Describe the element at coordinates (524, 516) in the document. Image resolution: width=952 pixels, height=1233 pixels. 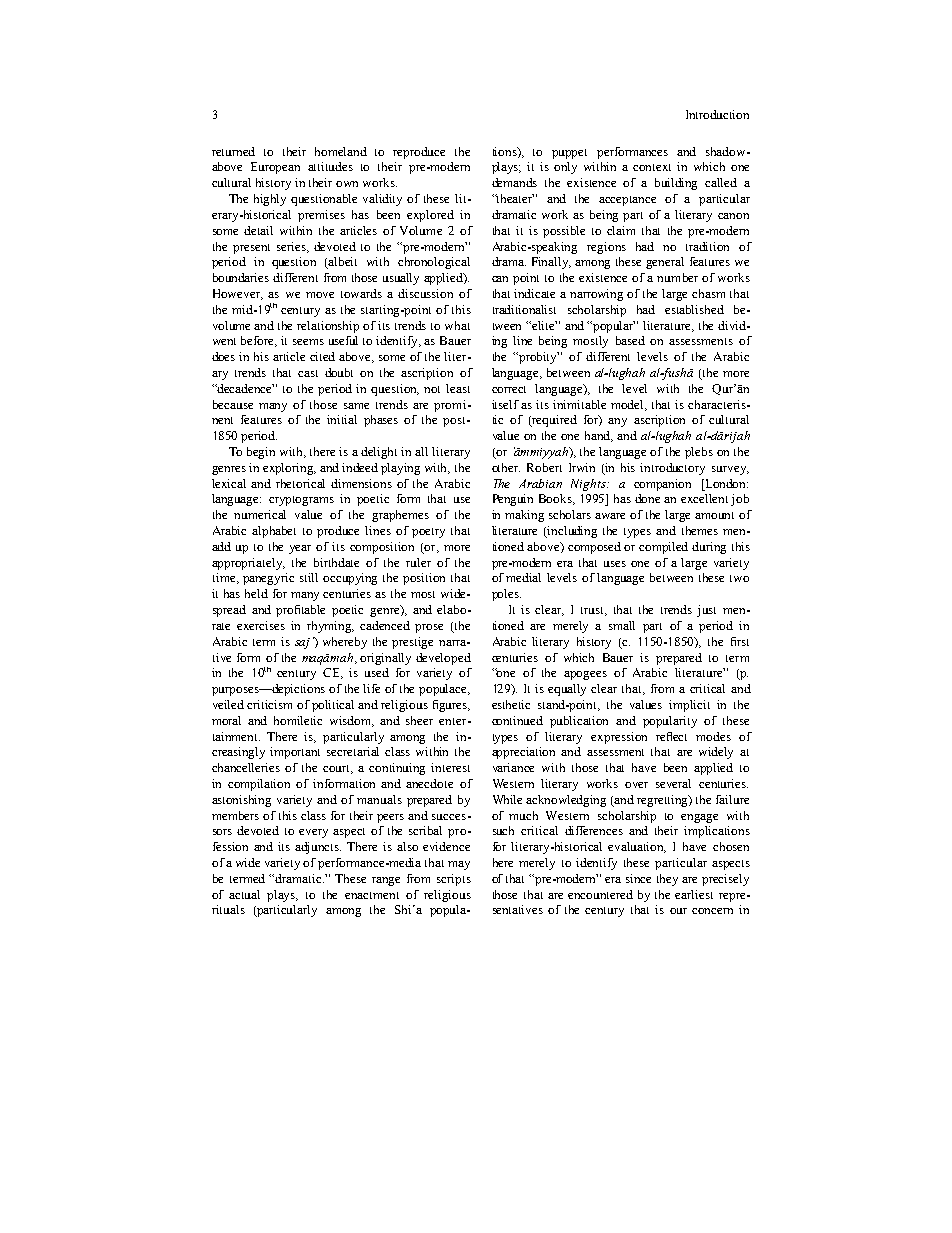
I see `making` at that location.
